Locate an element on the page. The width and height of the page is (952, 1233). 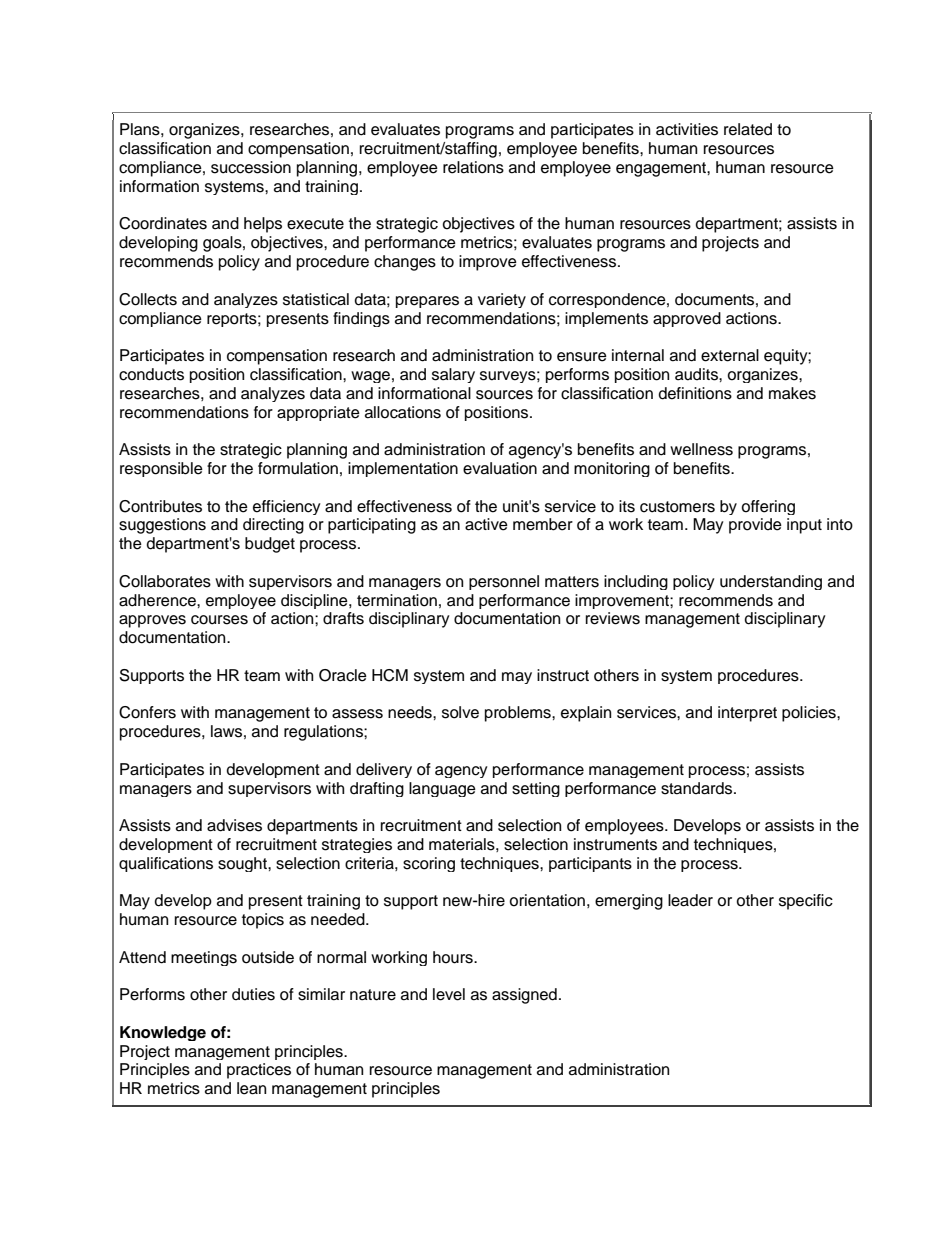
personnel is located at coordinates (504, 582).
